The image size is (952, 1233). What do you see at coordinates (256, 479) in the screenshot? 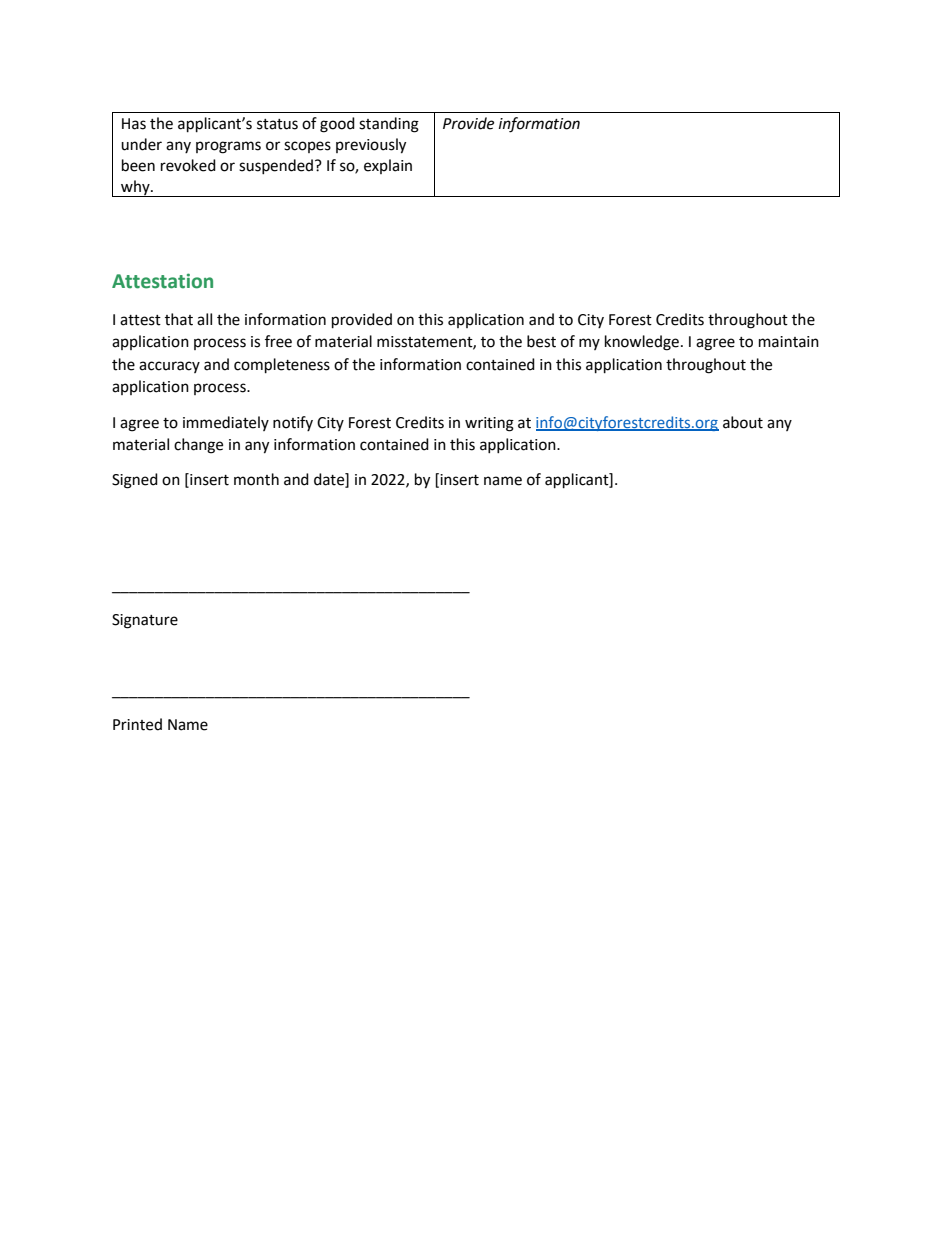
I see `month` at bounding box center [256, 479].
